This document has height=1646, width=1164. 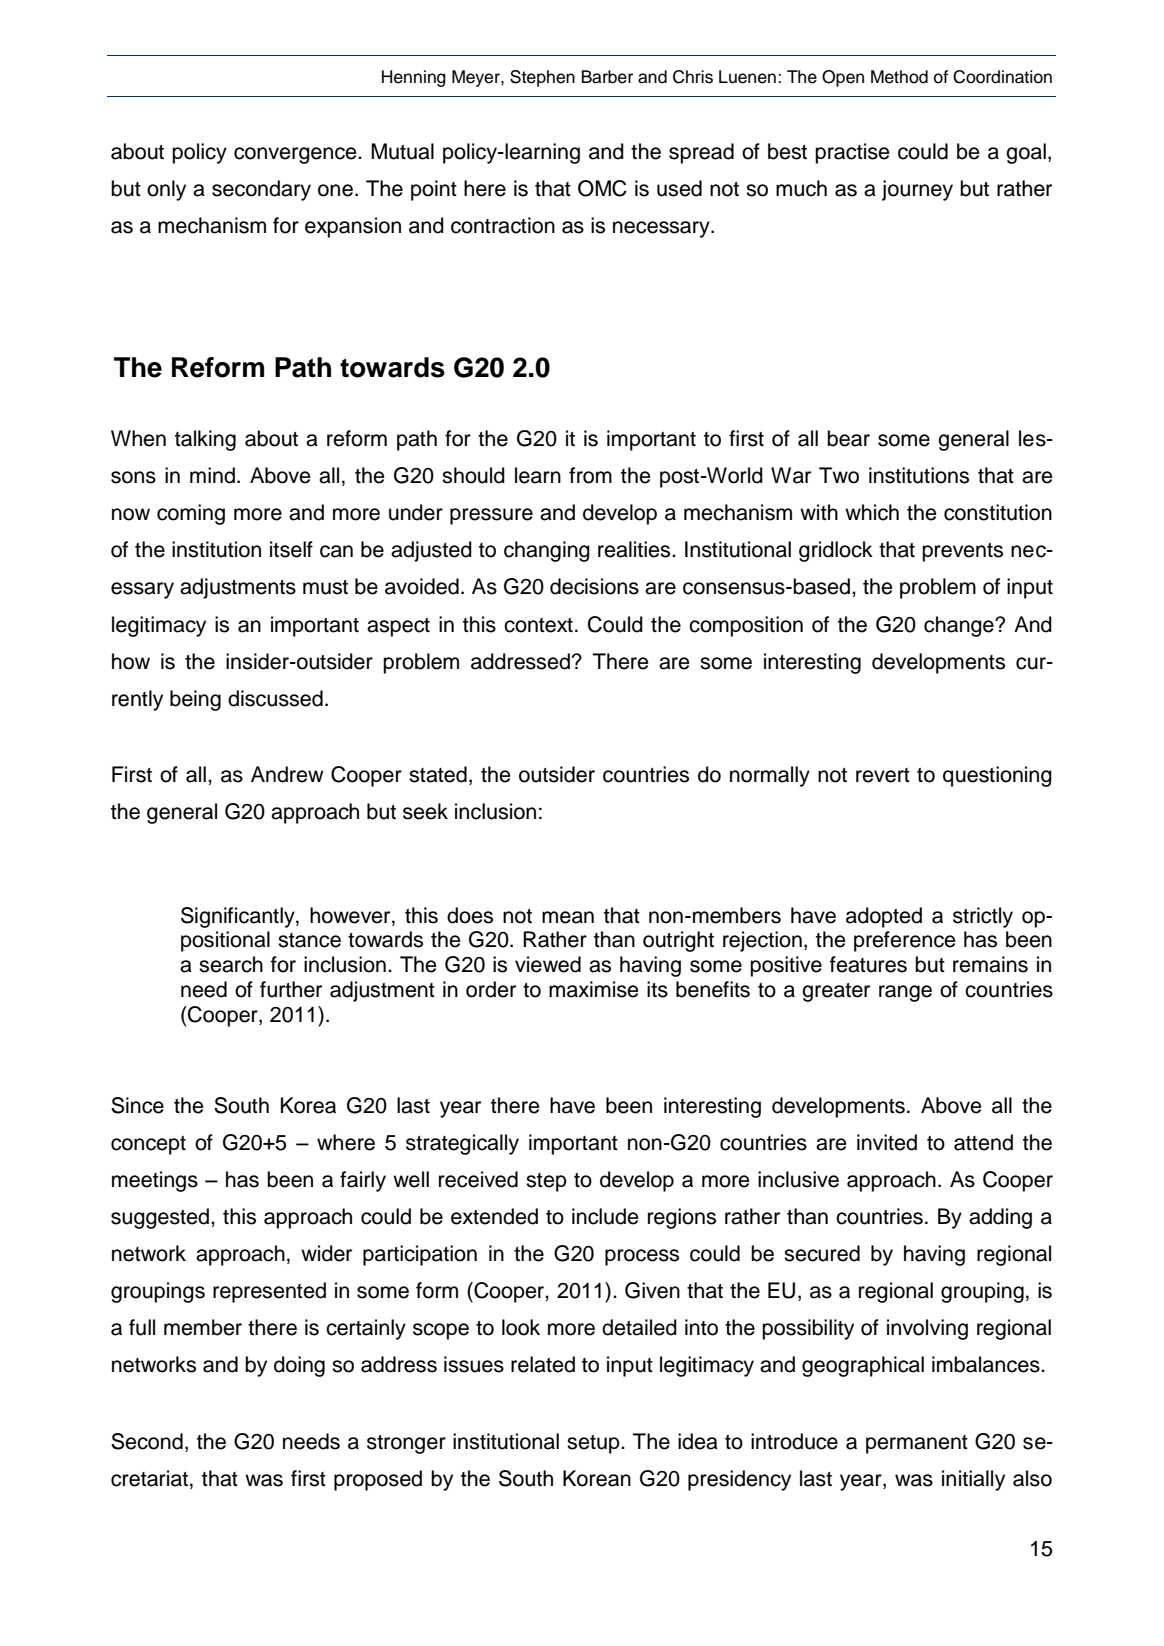 What do you see at coordinates (883, 775) in the document?
I see `revert` at bounding box center [883, 775].
